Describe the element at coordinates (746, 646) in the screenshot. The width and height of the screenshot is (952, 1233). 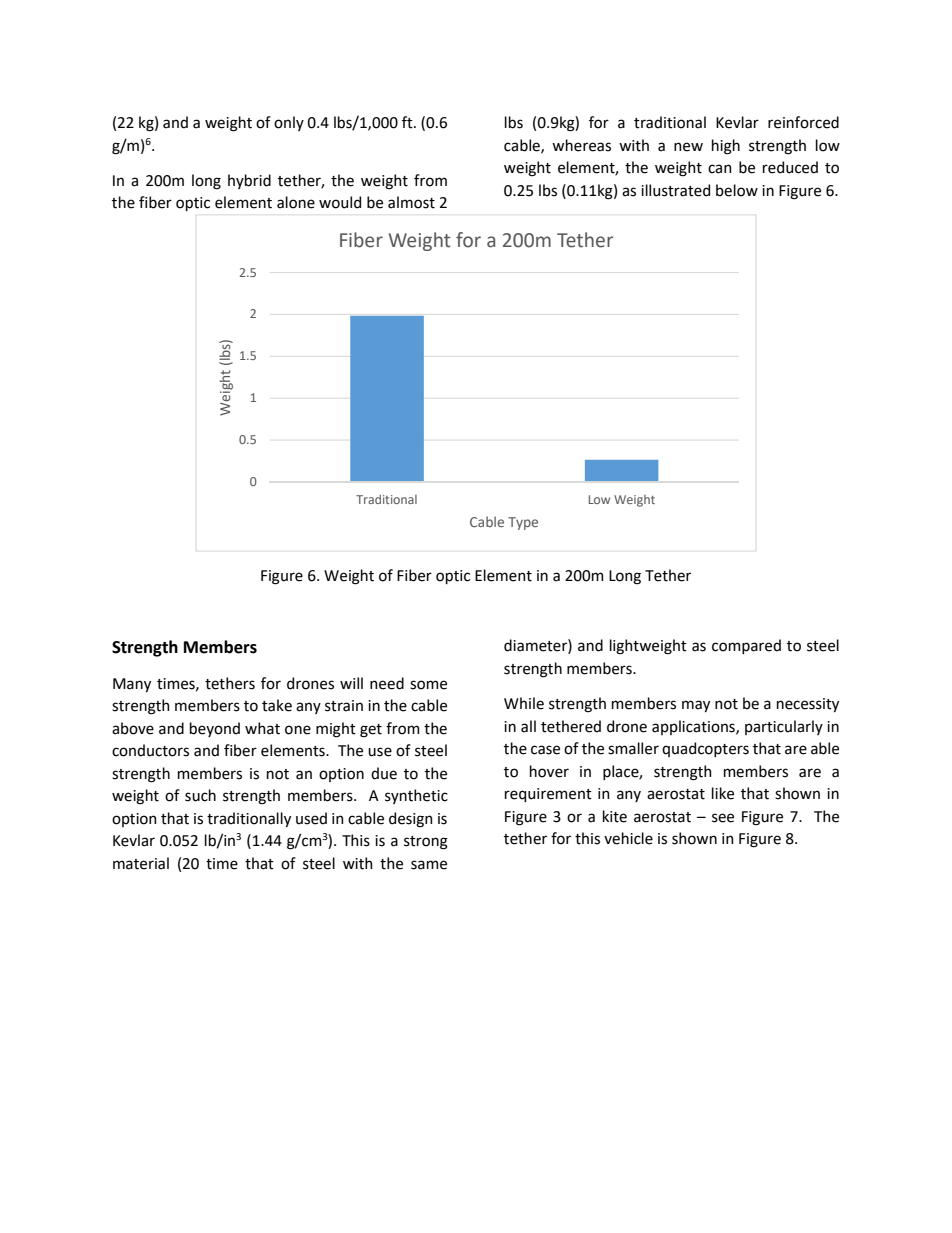
I see `compared` at that location.
